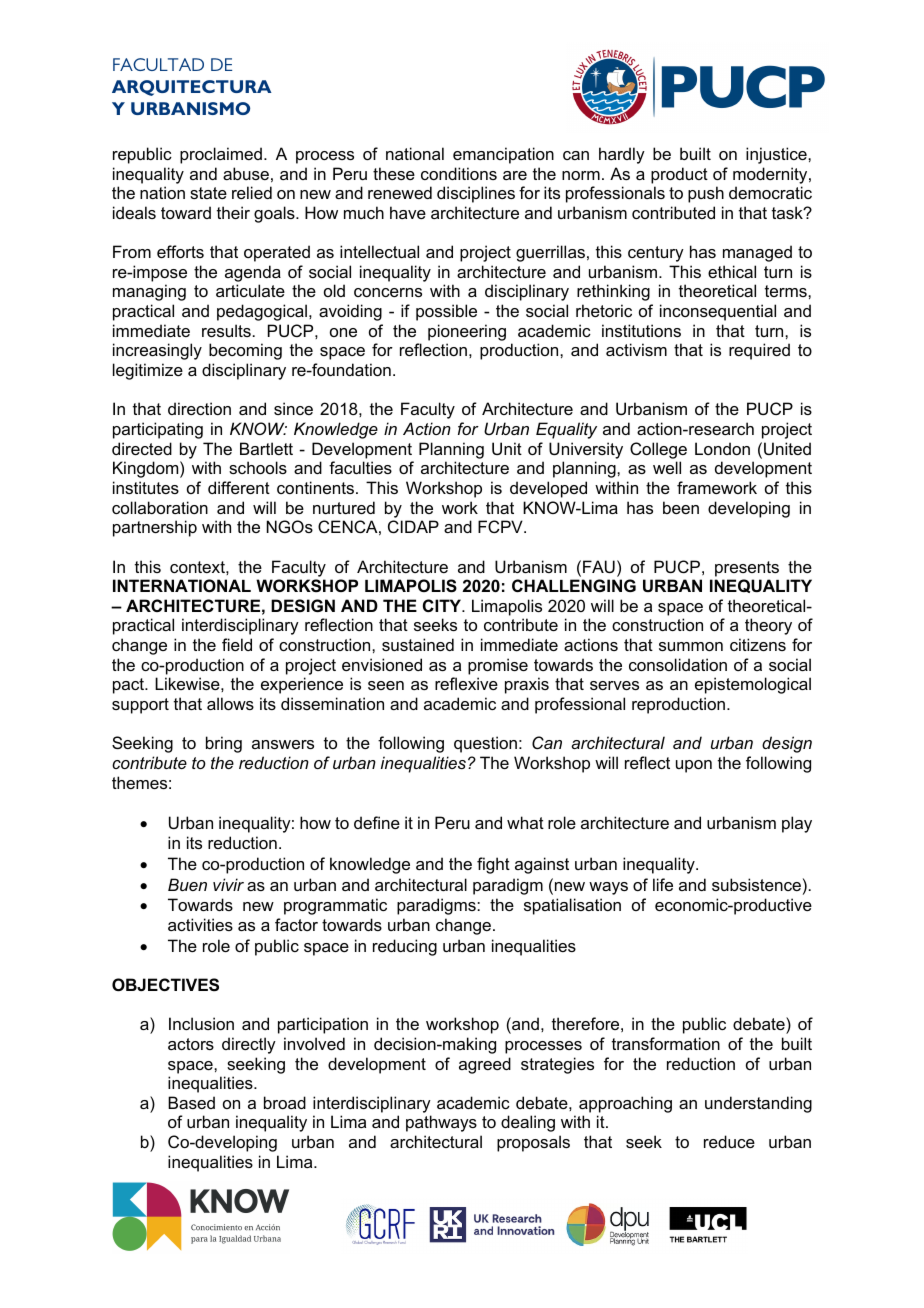  Describe the element at coordinates (191, 1102) in the screenshot. I see `Based` at that location.
